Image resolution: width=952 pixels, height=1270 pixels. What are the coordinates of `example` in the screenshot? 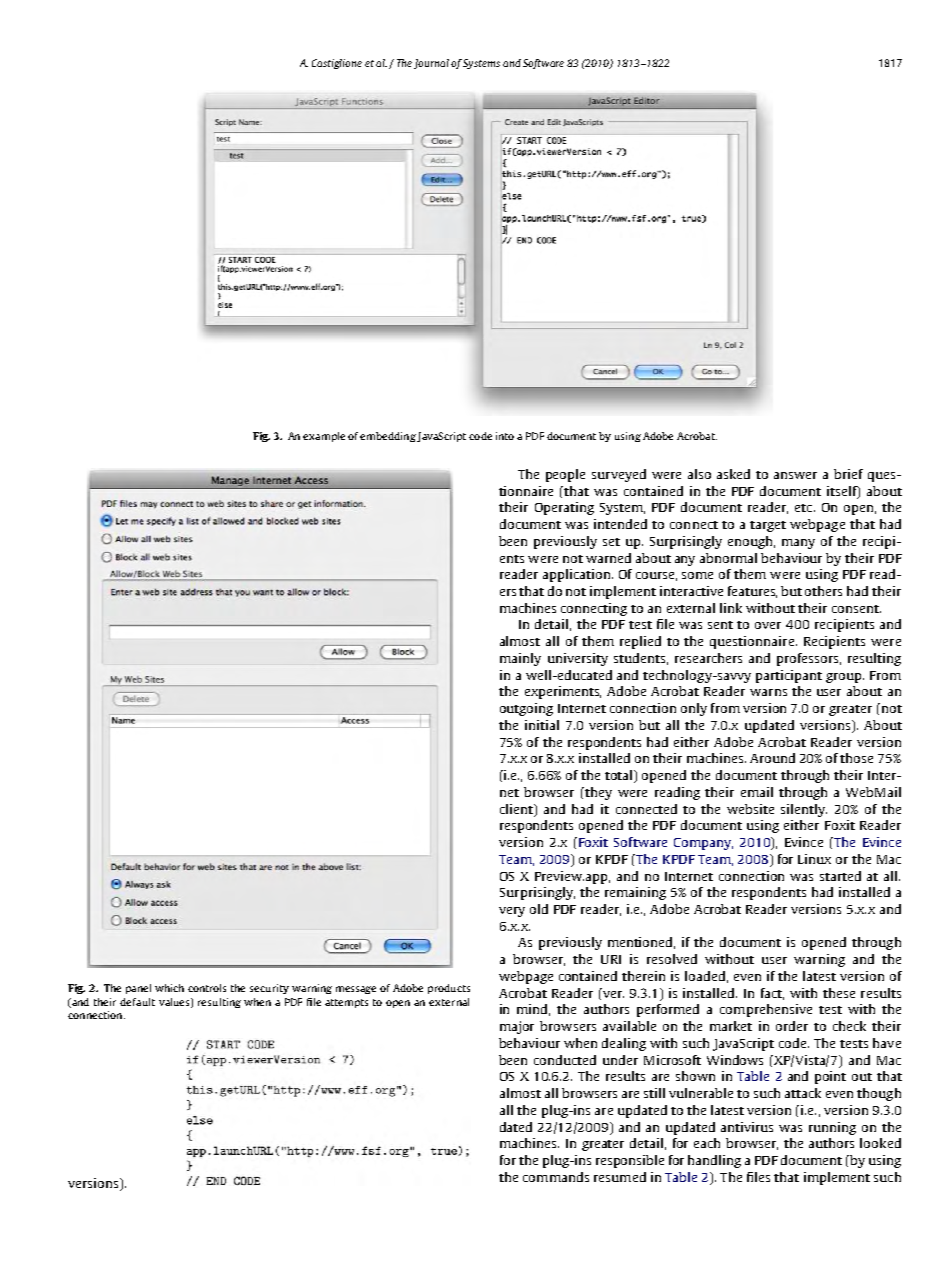 It's located at (324, 437).
